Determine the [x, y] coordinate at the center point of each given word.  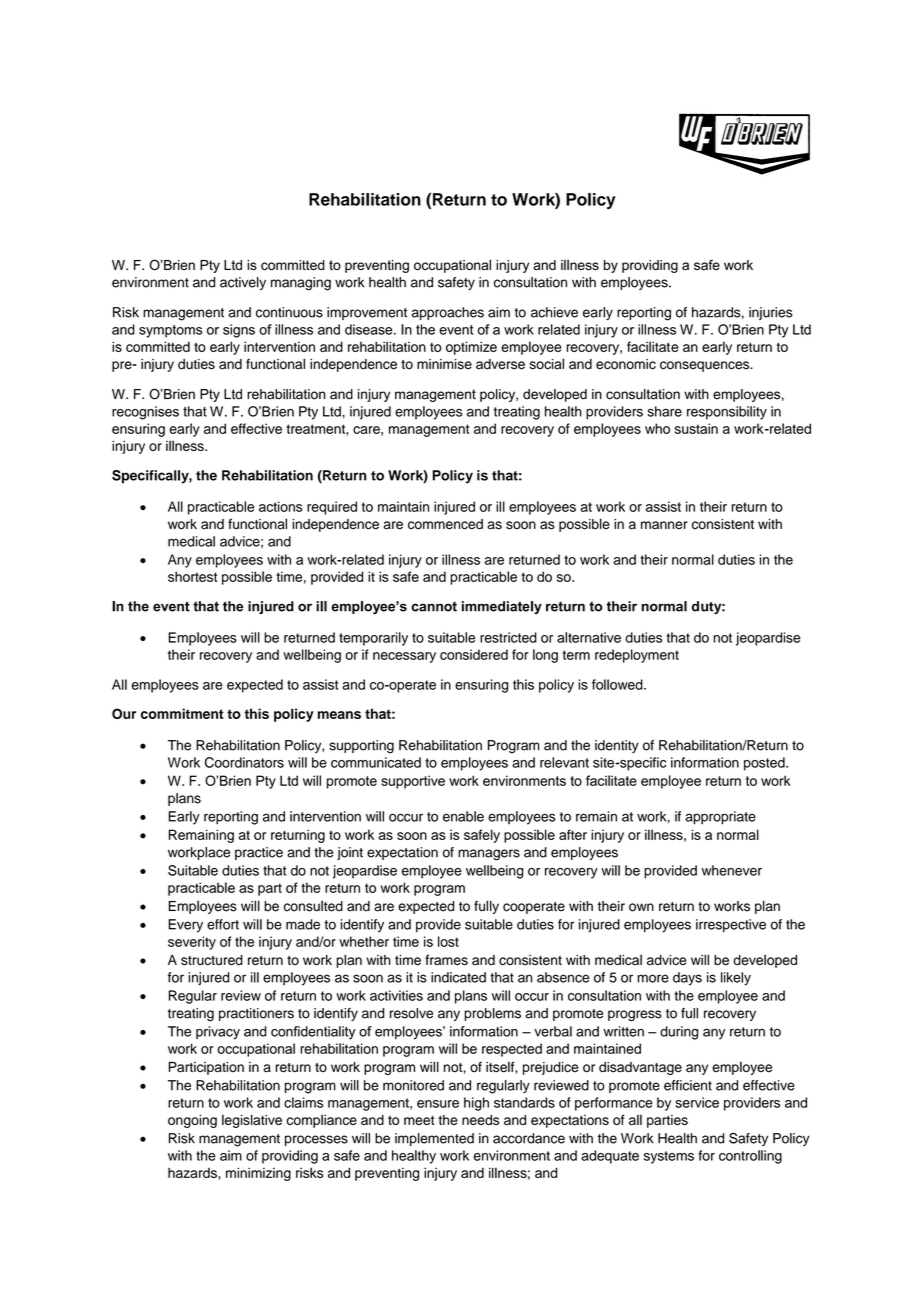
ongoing [192, 1121]
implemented [434, 1139]
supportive [413, 782]
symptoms [170, 331]
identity [617, 746]
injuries [771, 313]
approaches [448, 313]
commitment [182, 713]
